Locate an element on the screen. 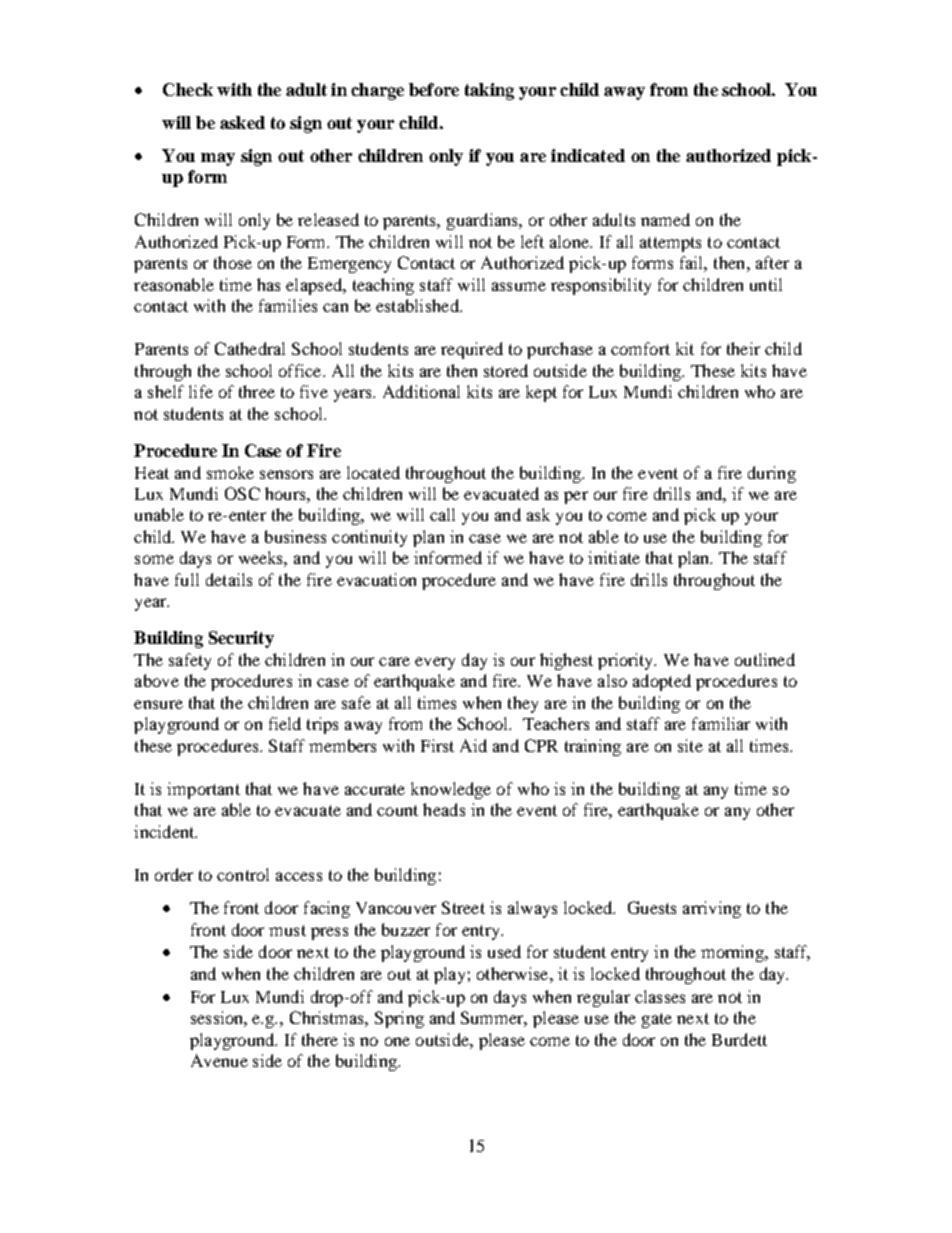 The width and height of the screenshot is (952, 1233). initiate is located at coordinates (614, 557).
